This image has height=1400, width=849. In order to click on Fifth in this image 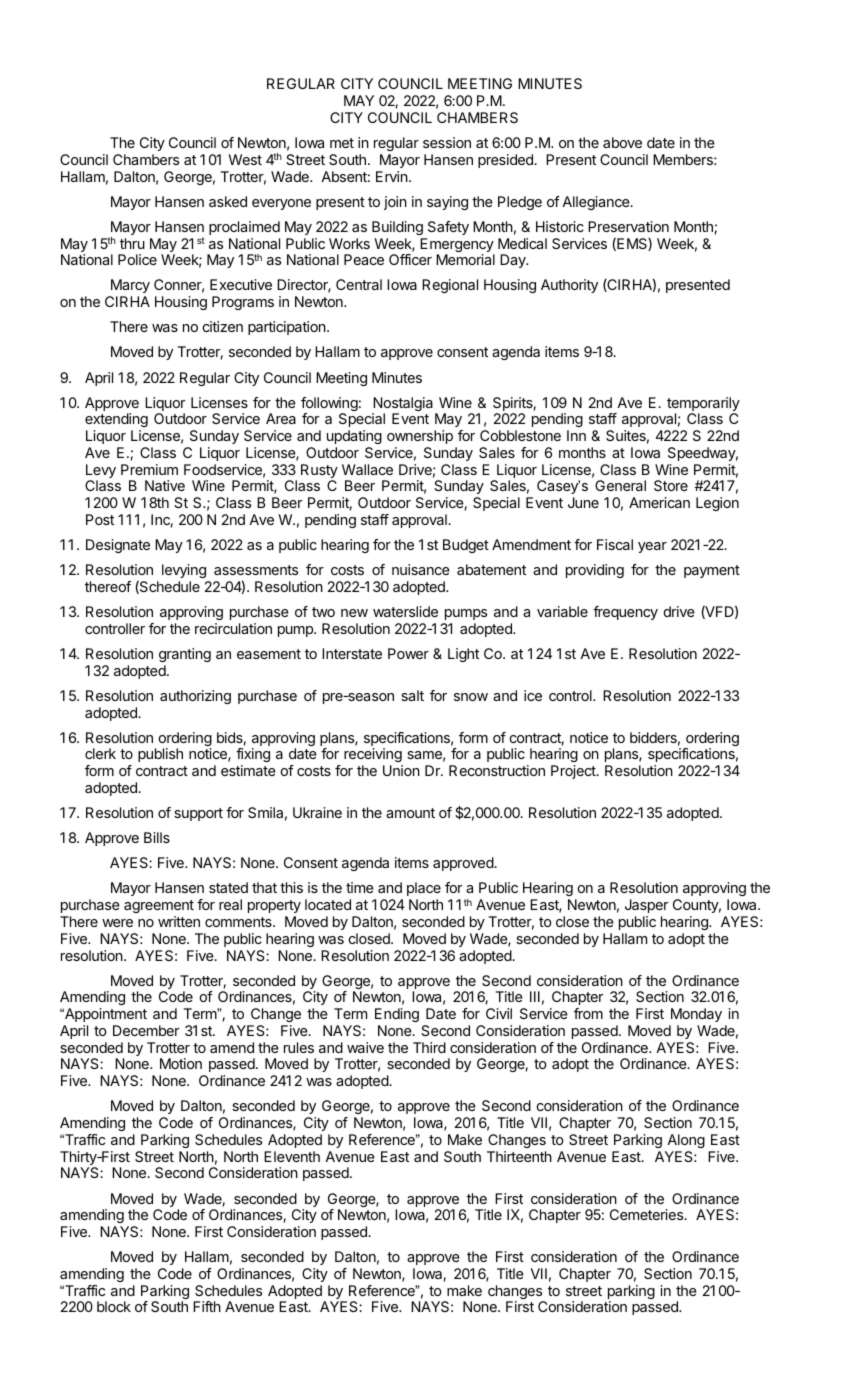, I will do `click(207, 1306)`.
